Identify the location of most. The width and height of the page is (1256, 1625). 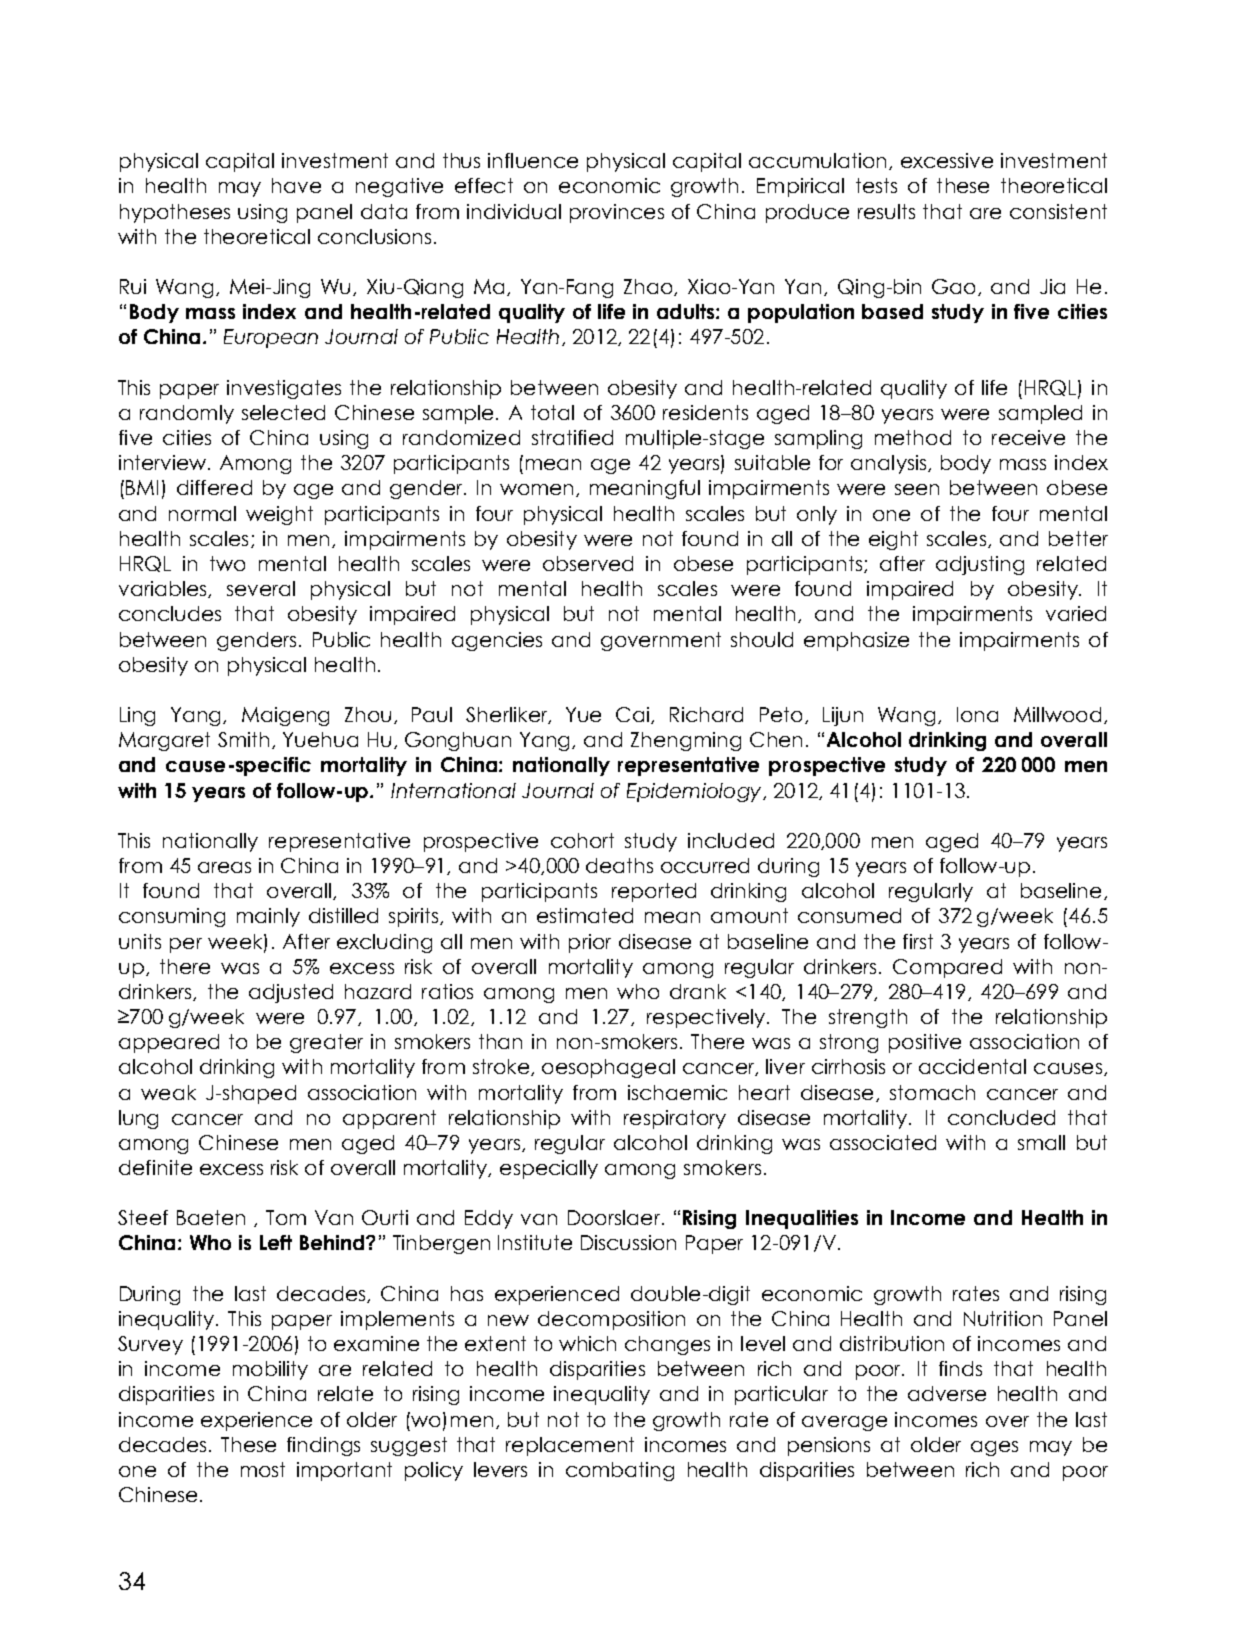
(263, 1469).
